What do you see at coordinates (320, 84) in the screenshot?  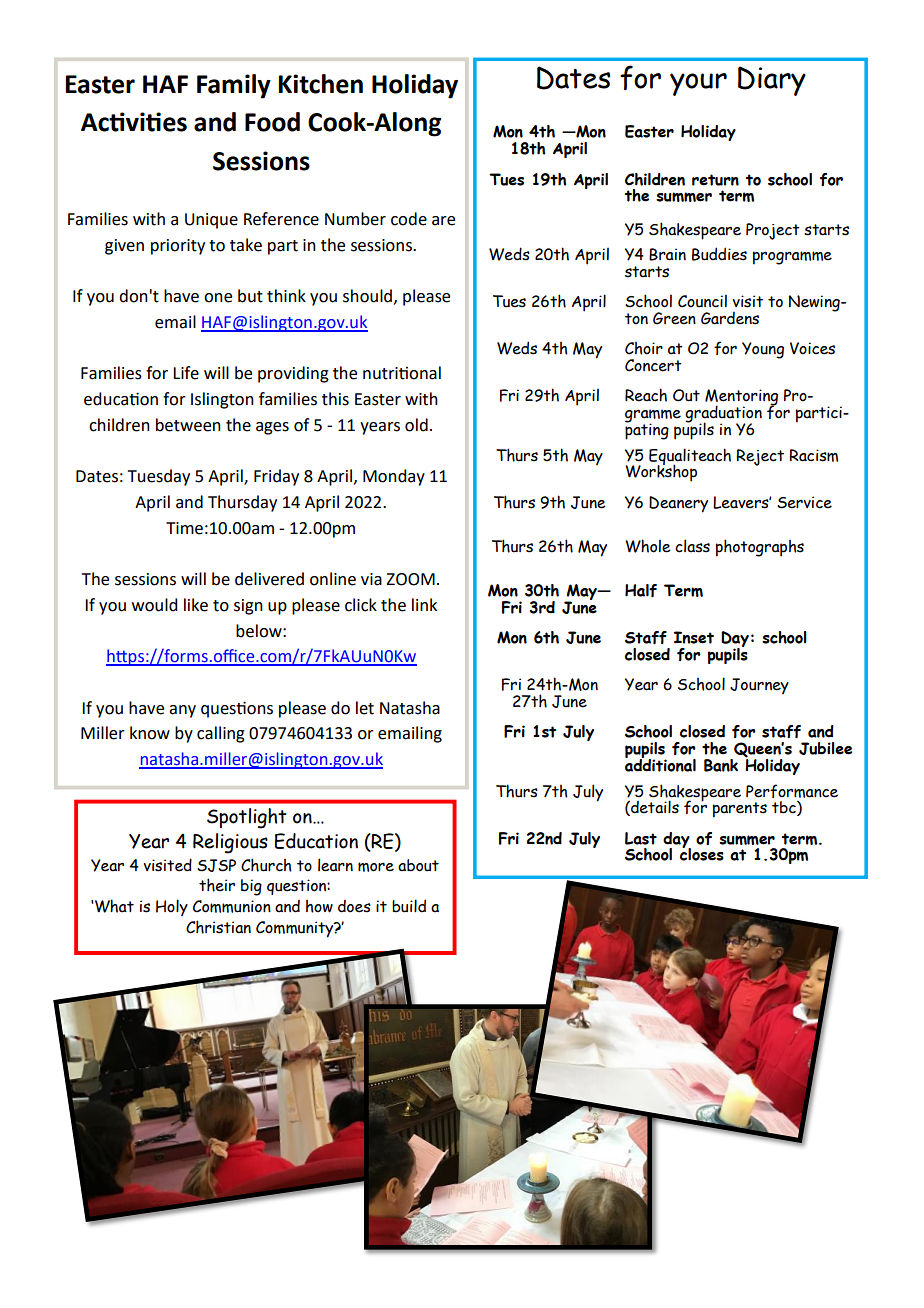 I see `Kitchen` at bounding box center [320, 84].
